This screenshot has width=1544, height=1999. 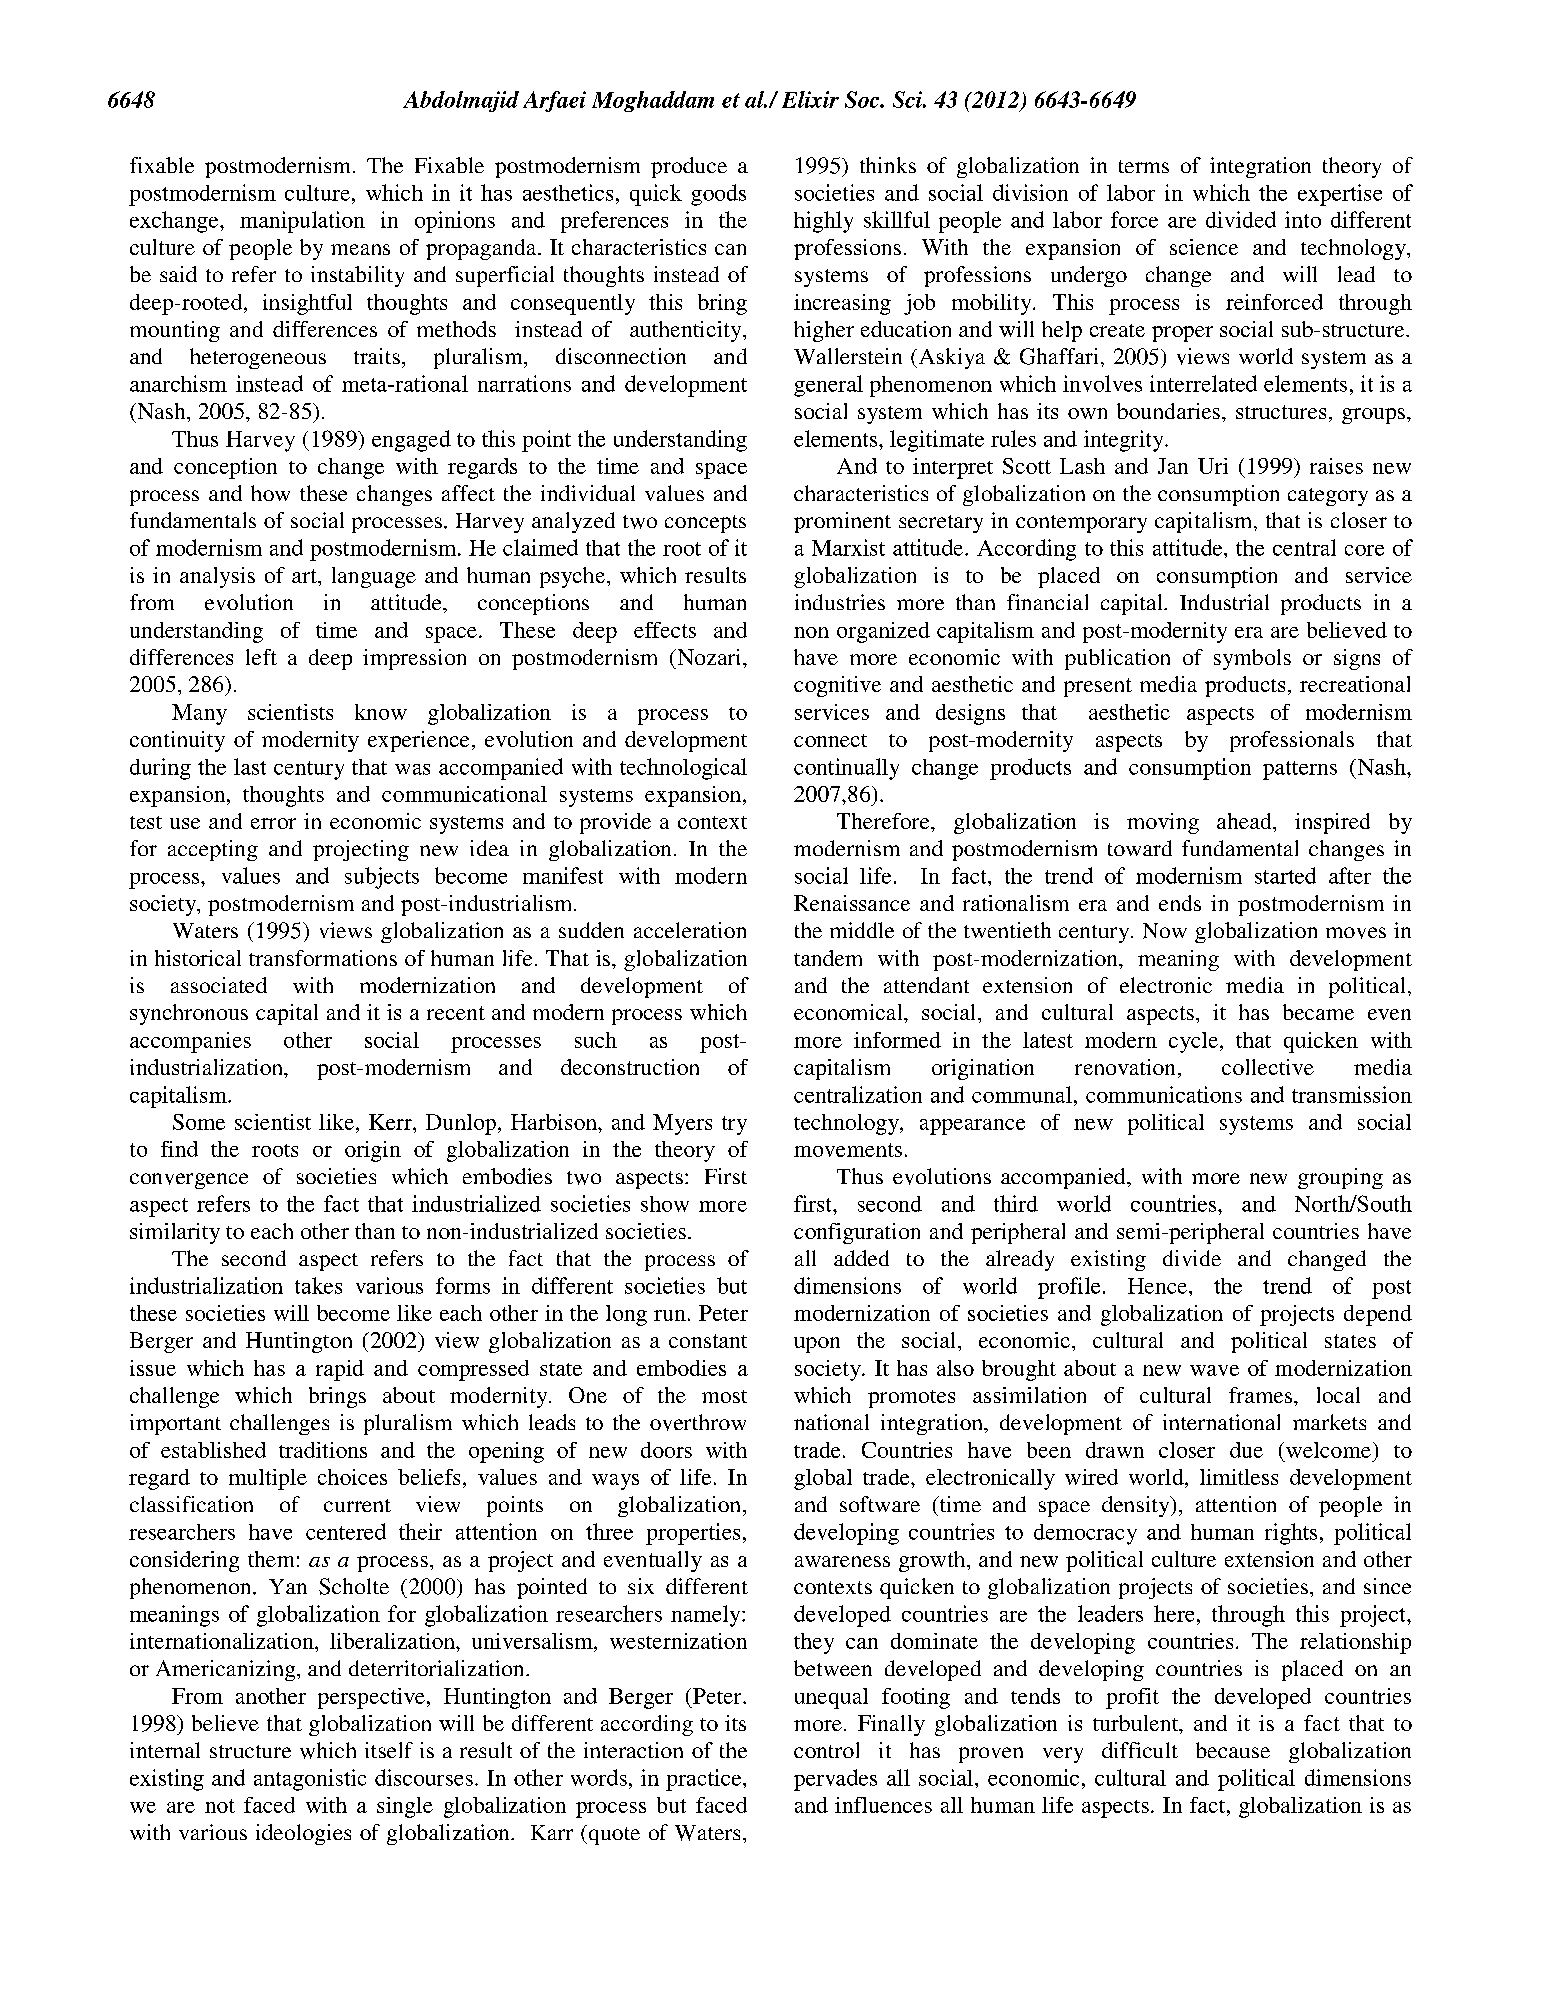 What do you see at coordinates (323, 958) in the screenshot?
I see `transformations` at bounding box center [323, 958].
